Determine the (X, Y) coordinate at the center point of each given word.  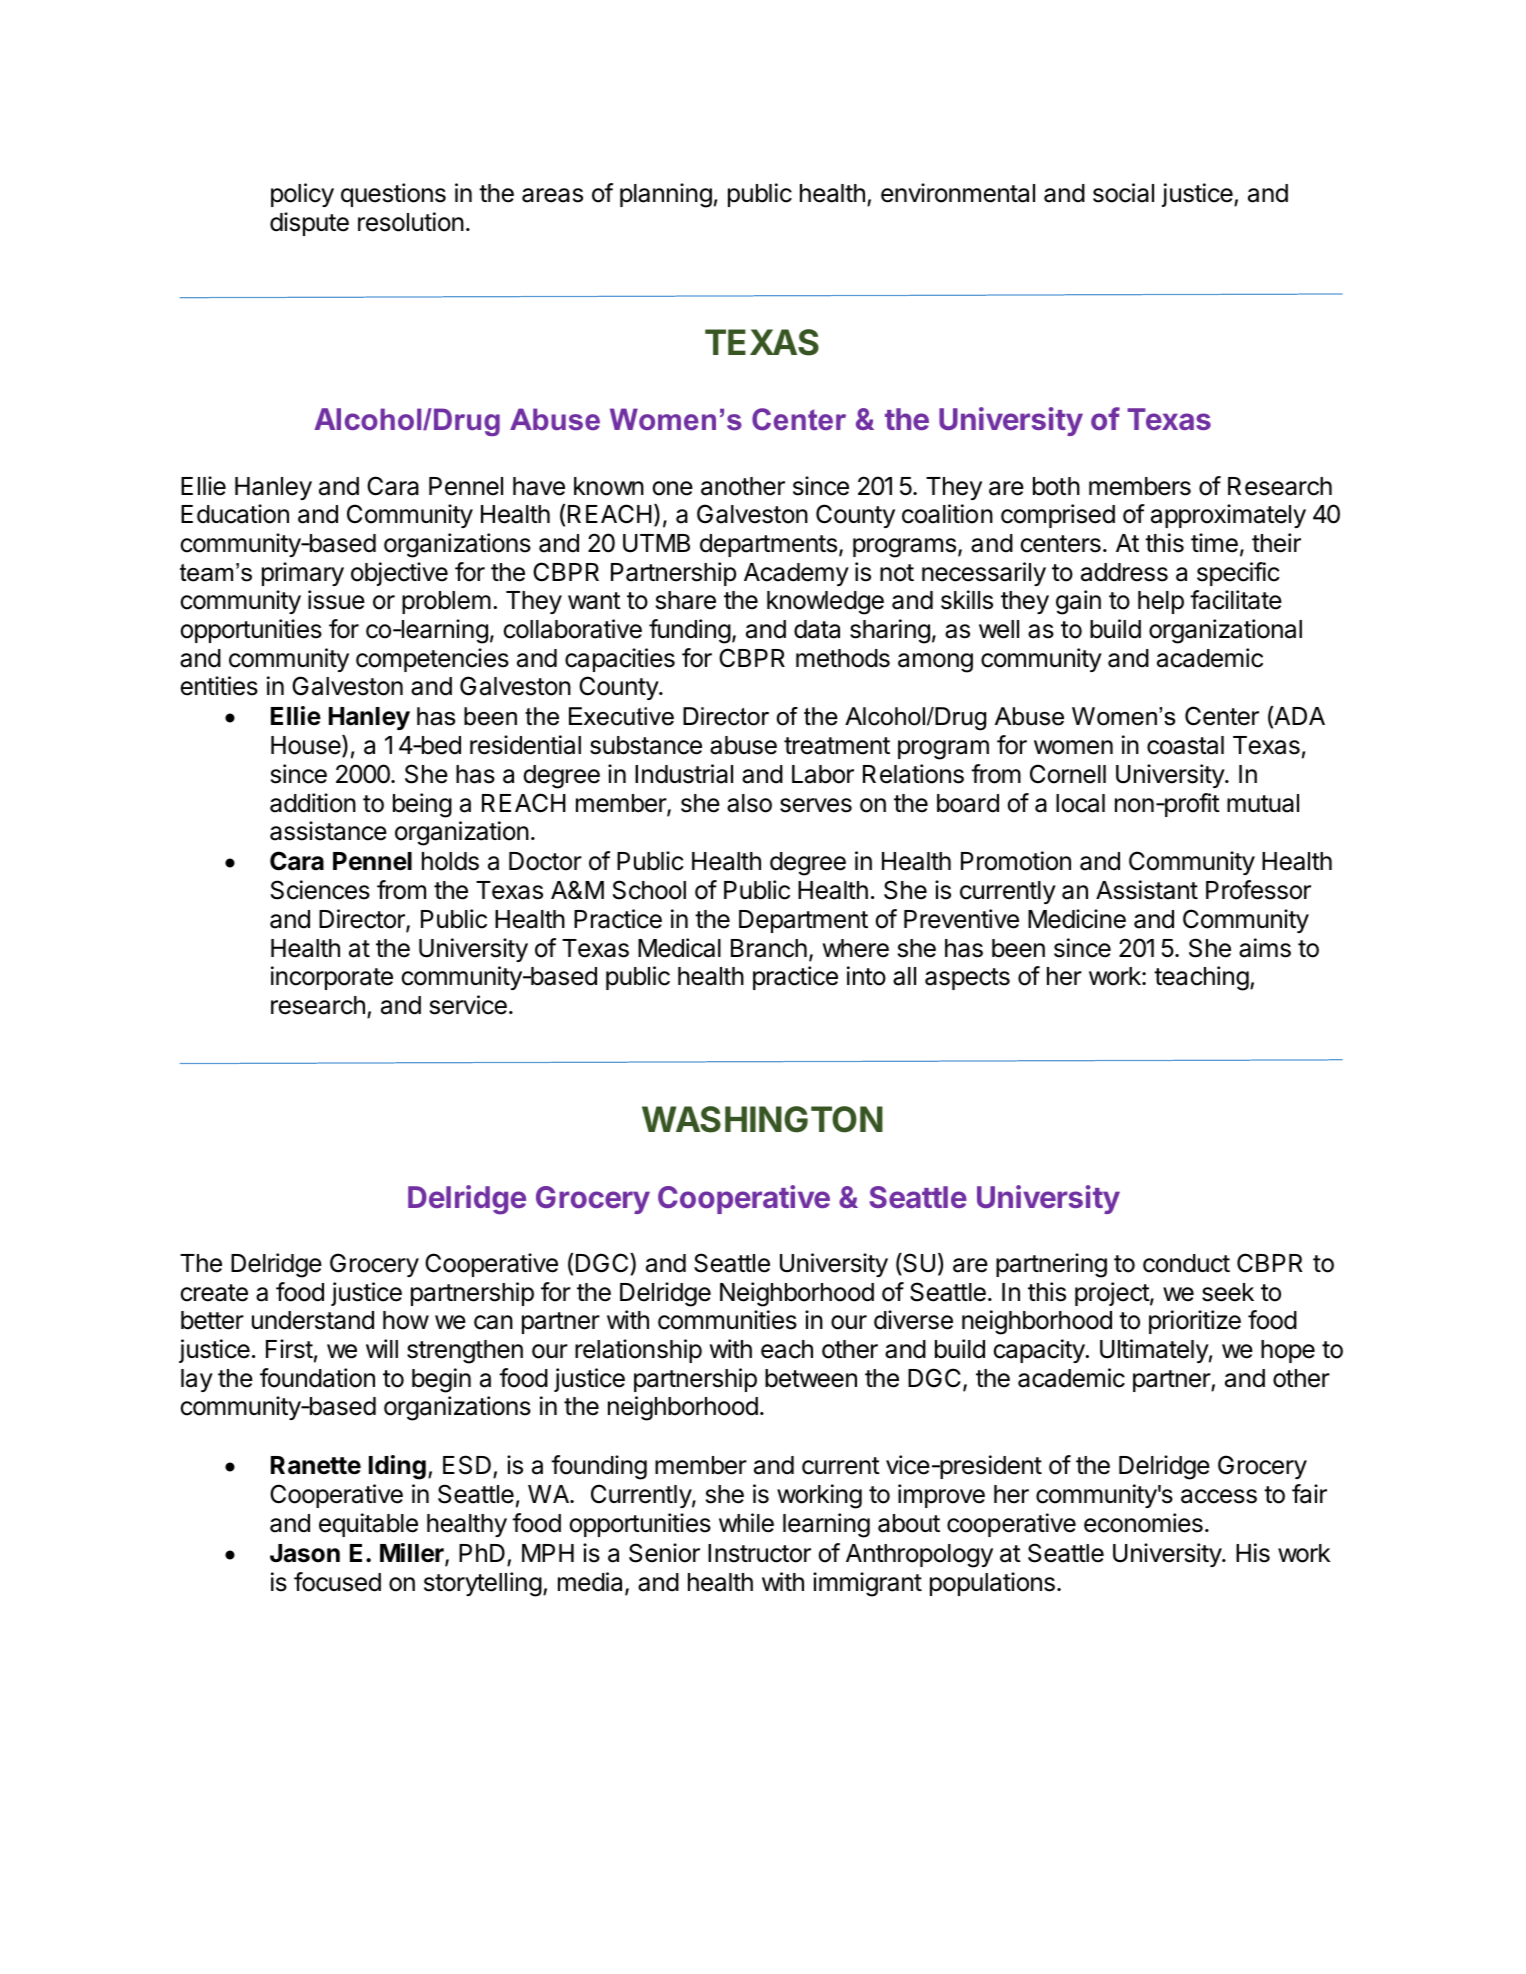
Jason (305, 1553)
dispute (309, 224)
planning (666, 195)
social (1123, 193)
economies (1143, 1523)
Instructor (759, 1553)
